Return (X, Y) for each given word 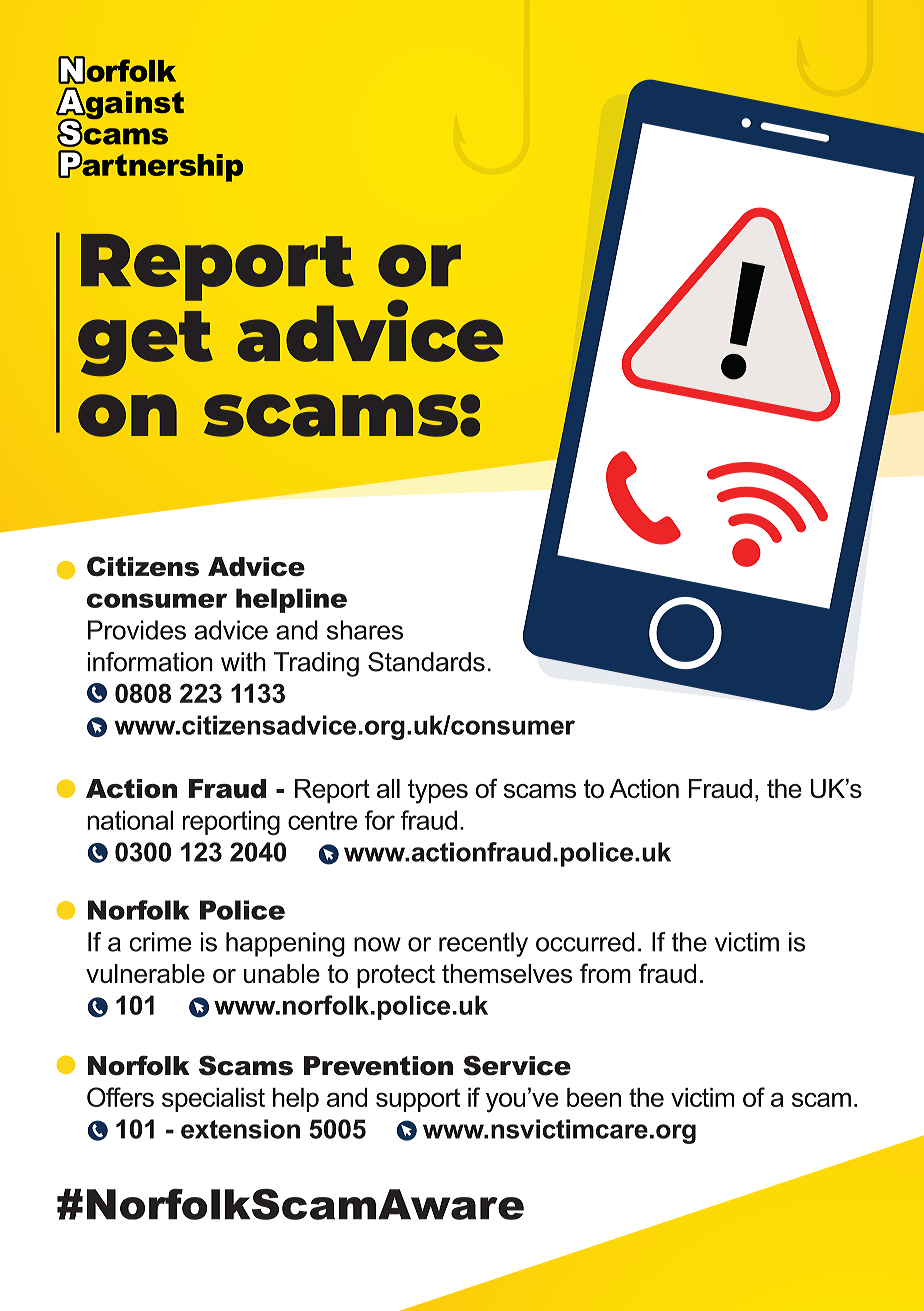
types (438, 791)
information (150, 662)
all (388, 788)
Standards (426, 662)
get (145, 344)
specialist (213, 1100)
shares (365, 630)
